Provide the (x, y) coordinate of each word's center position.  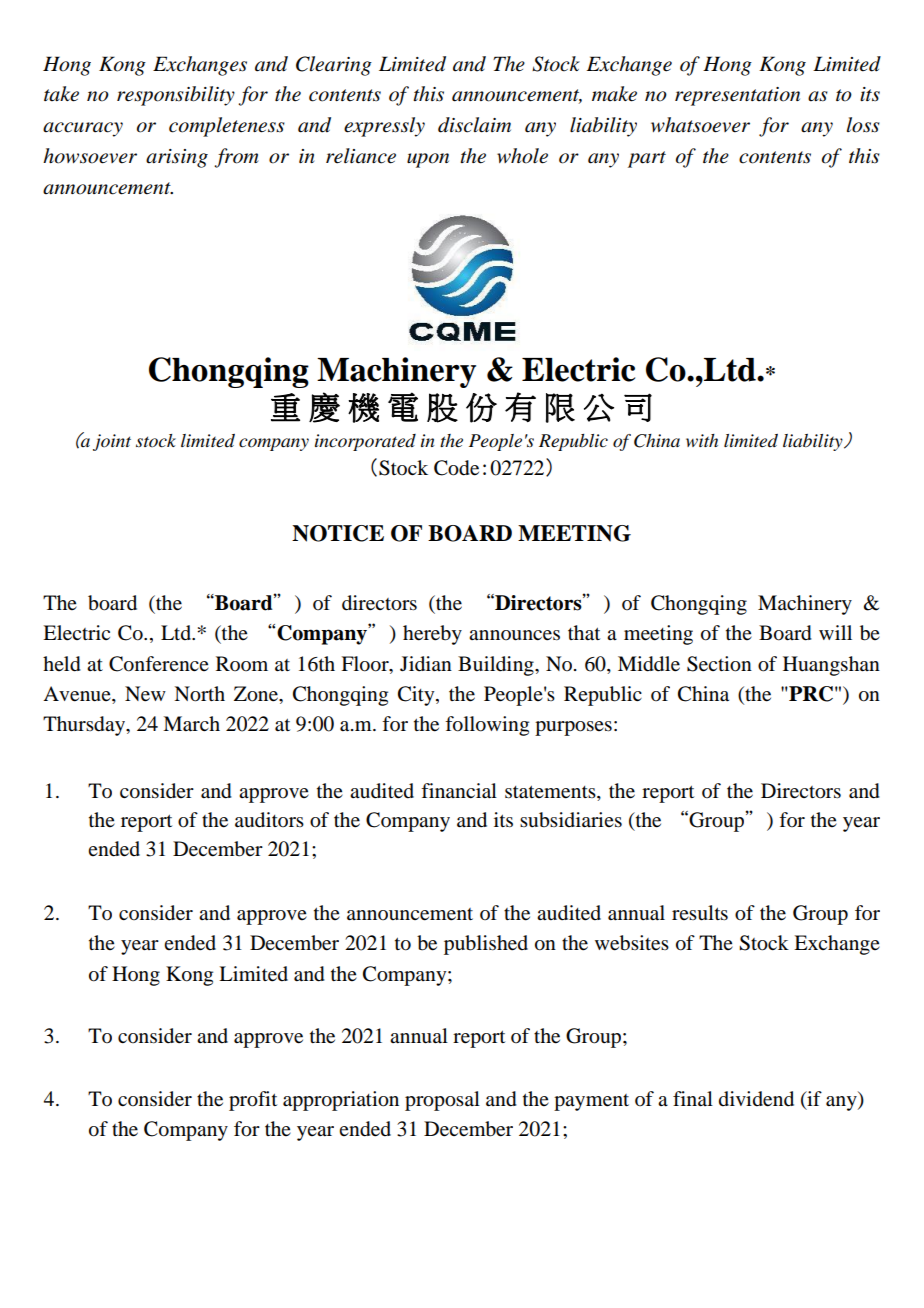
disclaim (474, 125)
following (487, 726)
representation (737, 96)
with (702, 440)
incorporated (365, 442)
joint (112, 442)
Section (719, 664)
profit (253, 1101)
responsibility (176, 96)
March (191, 724)
